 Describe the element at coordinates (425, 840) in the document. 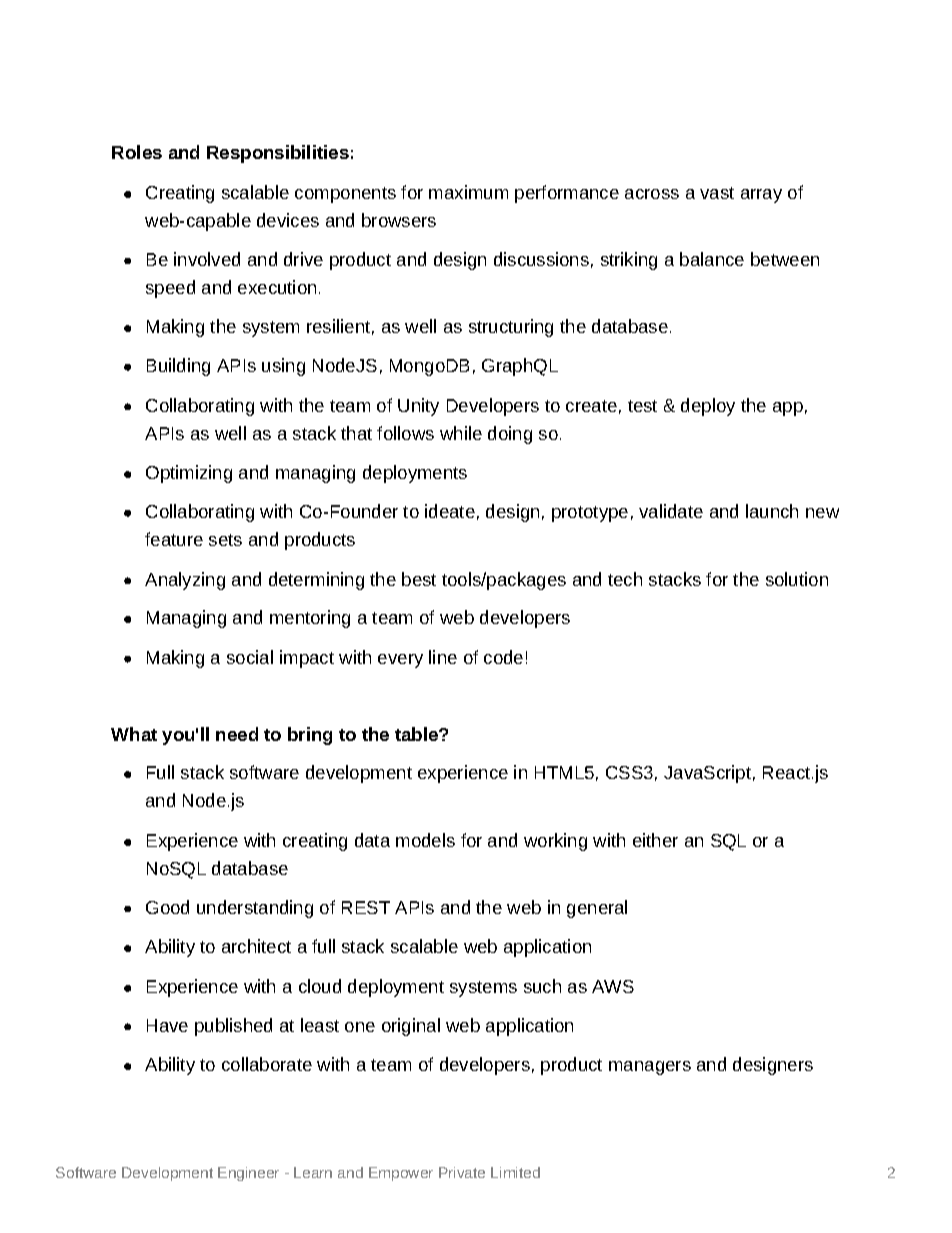

I see `models` at that location.
